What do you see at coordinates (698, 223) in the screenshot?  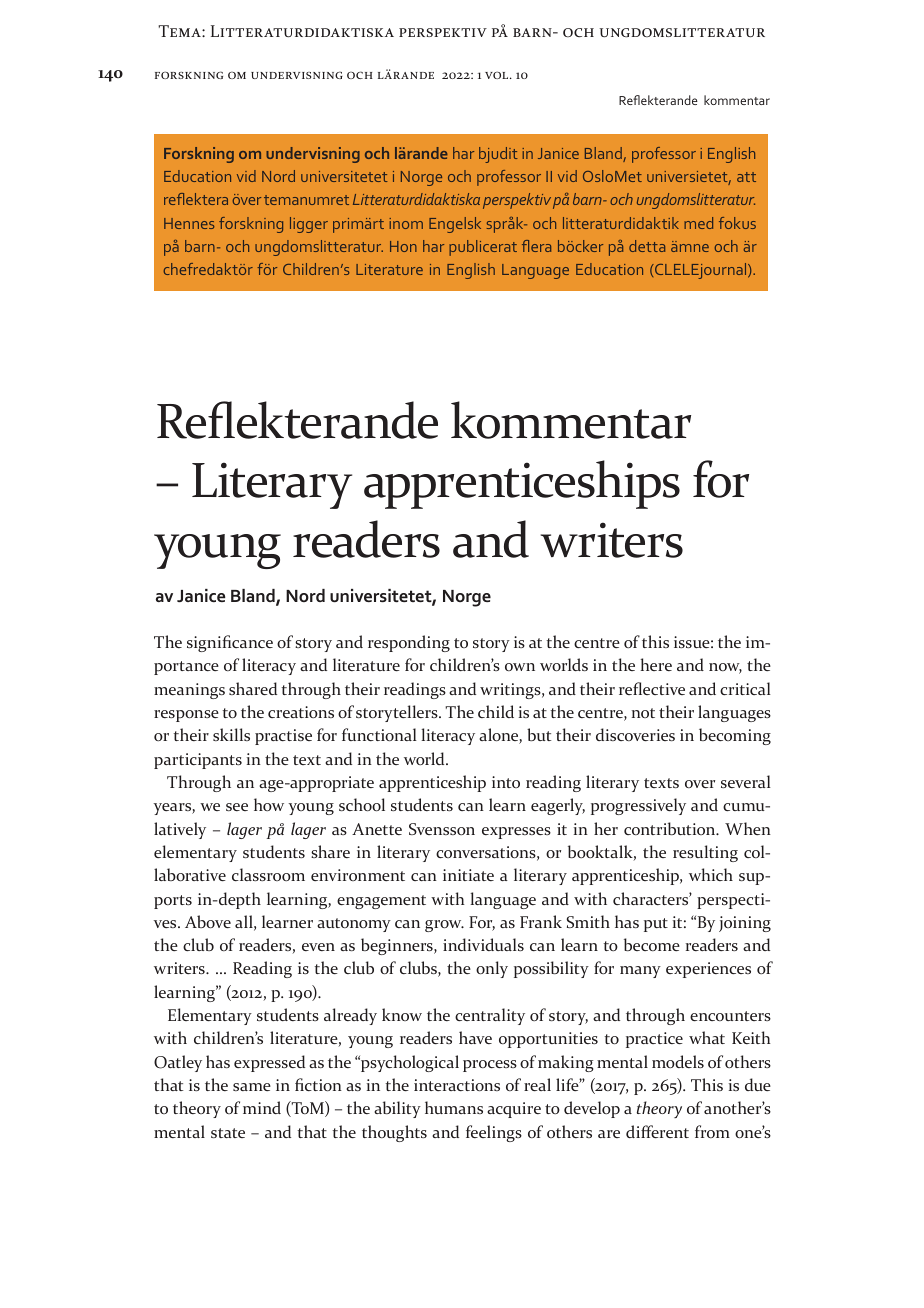 I see `med` at bounding box center [698, 223].
